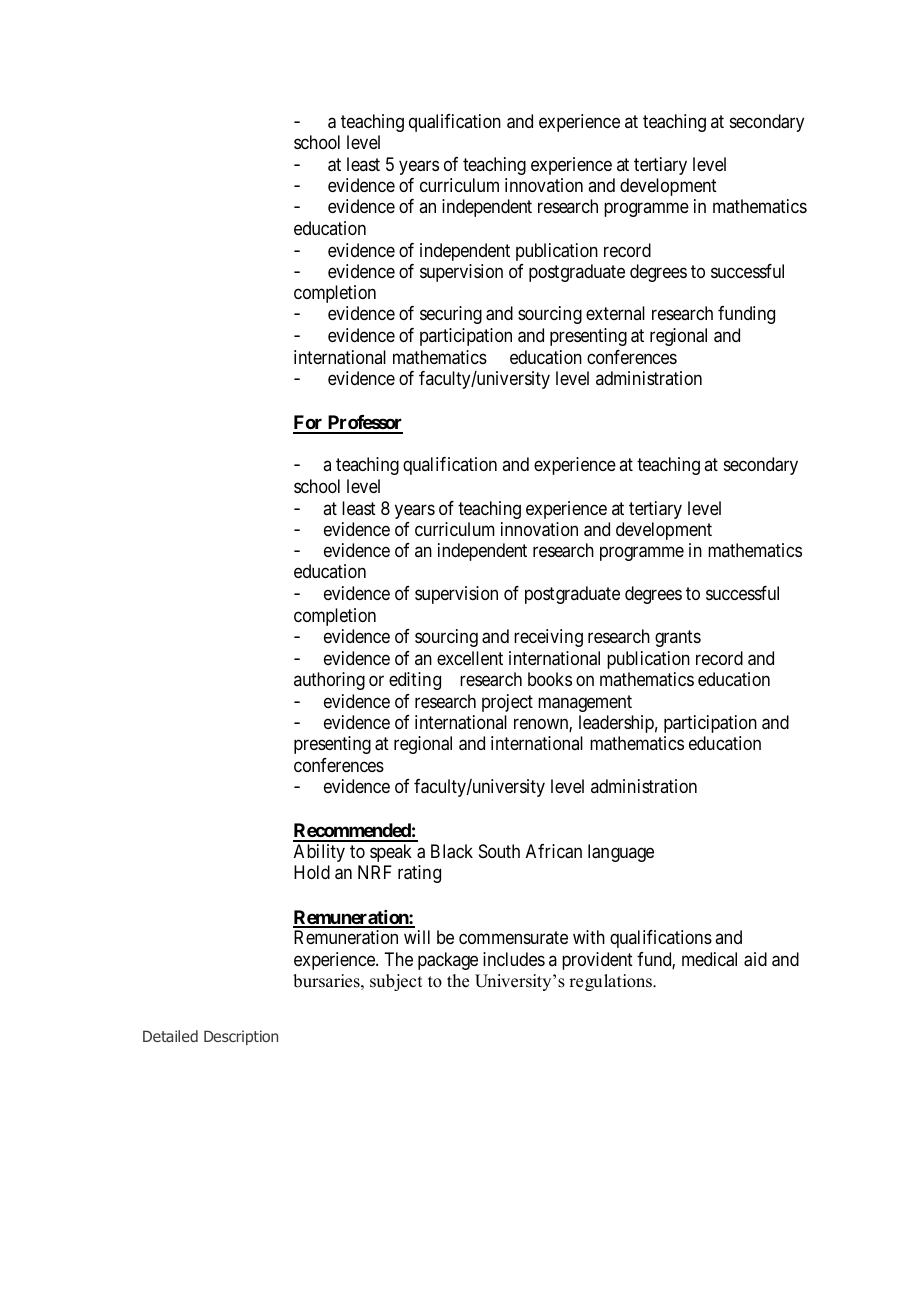 This screenshot has width=924, height=1308. I want to click on securing, so click(451, 315).
